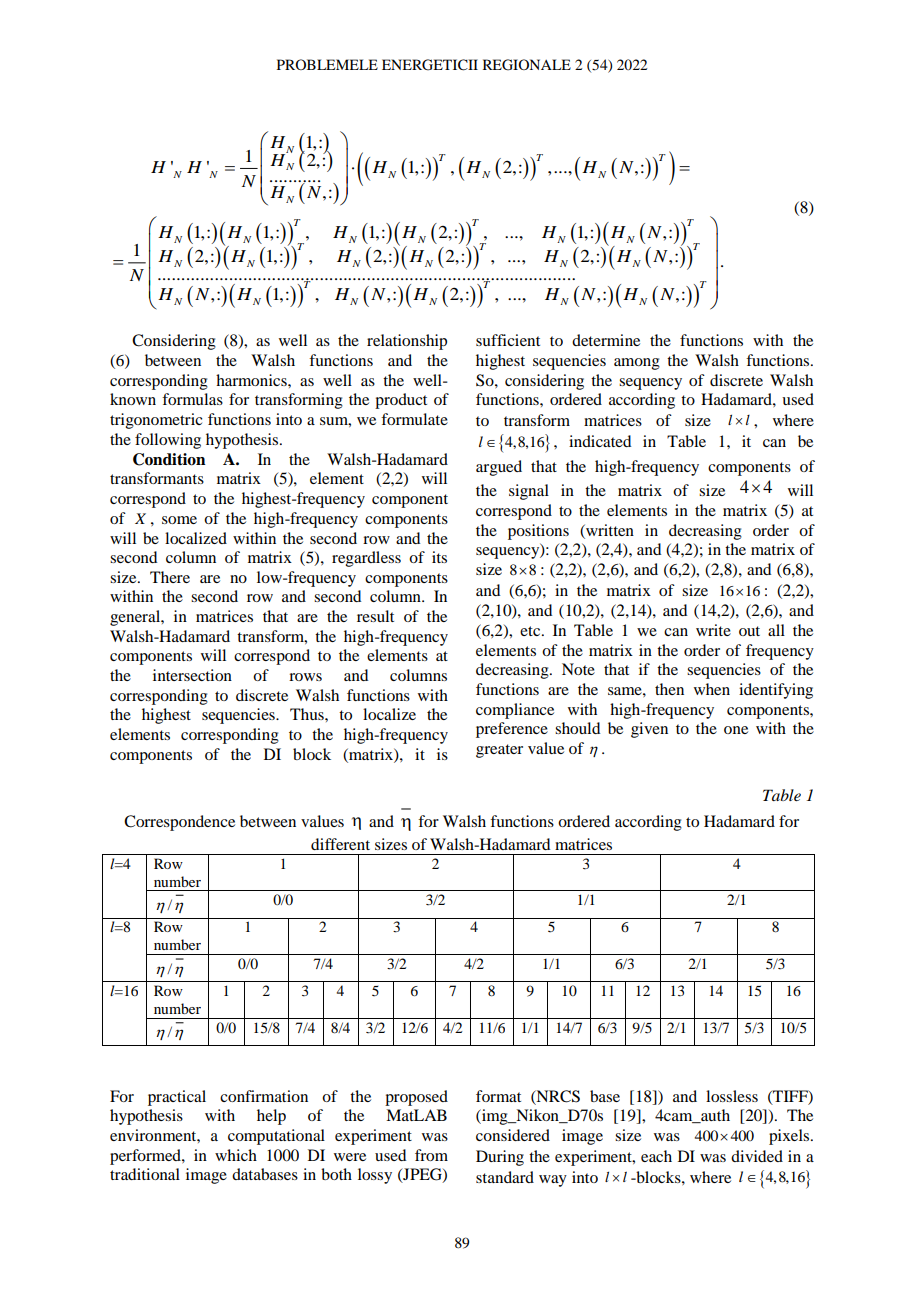  I want to click on etc, so click(531, 631).
